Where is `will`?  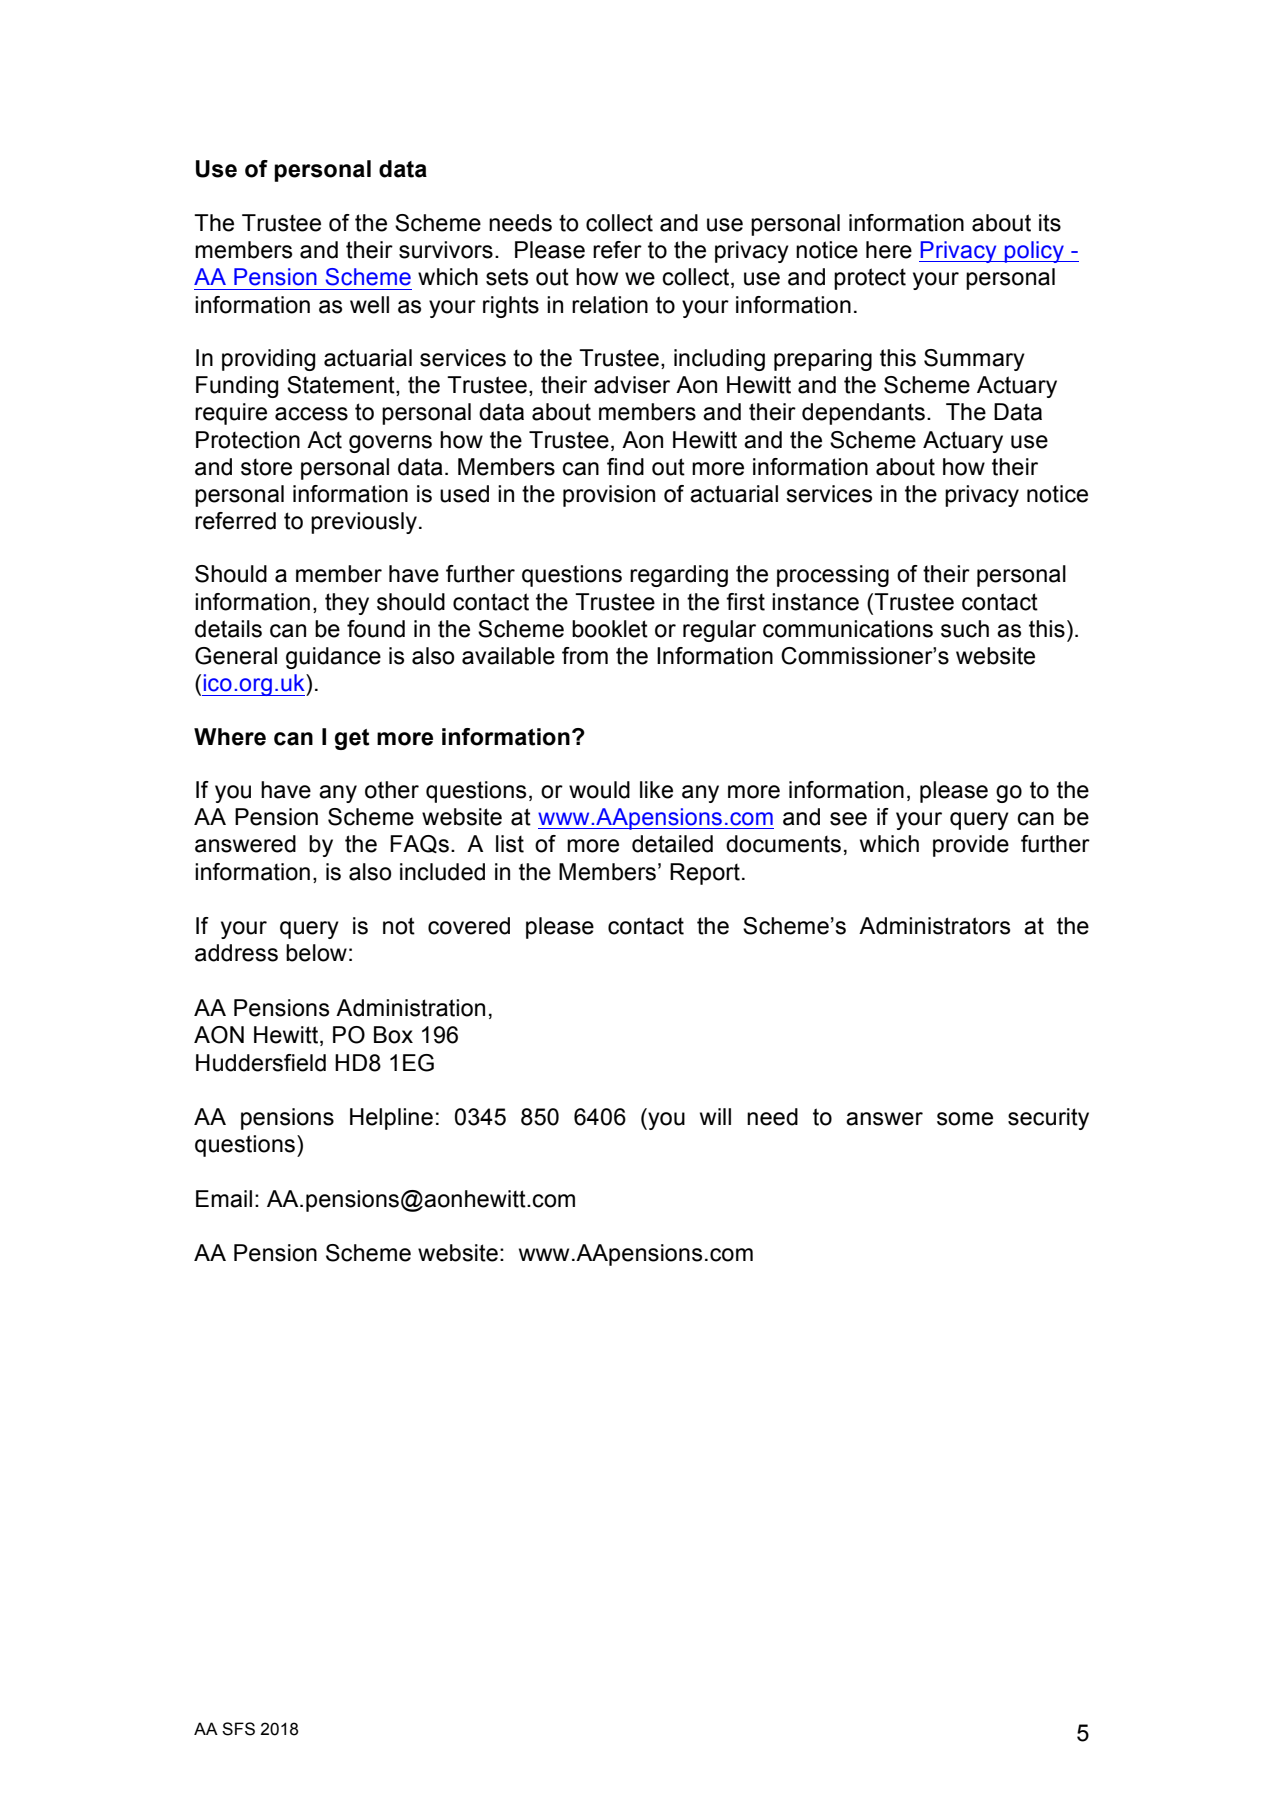
will is located at coordinates (715, 1116).
